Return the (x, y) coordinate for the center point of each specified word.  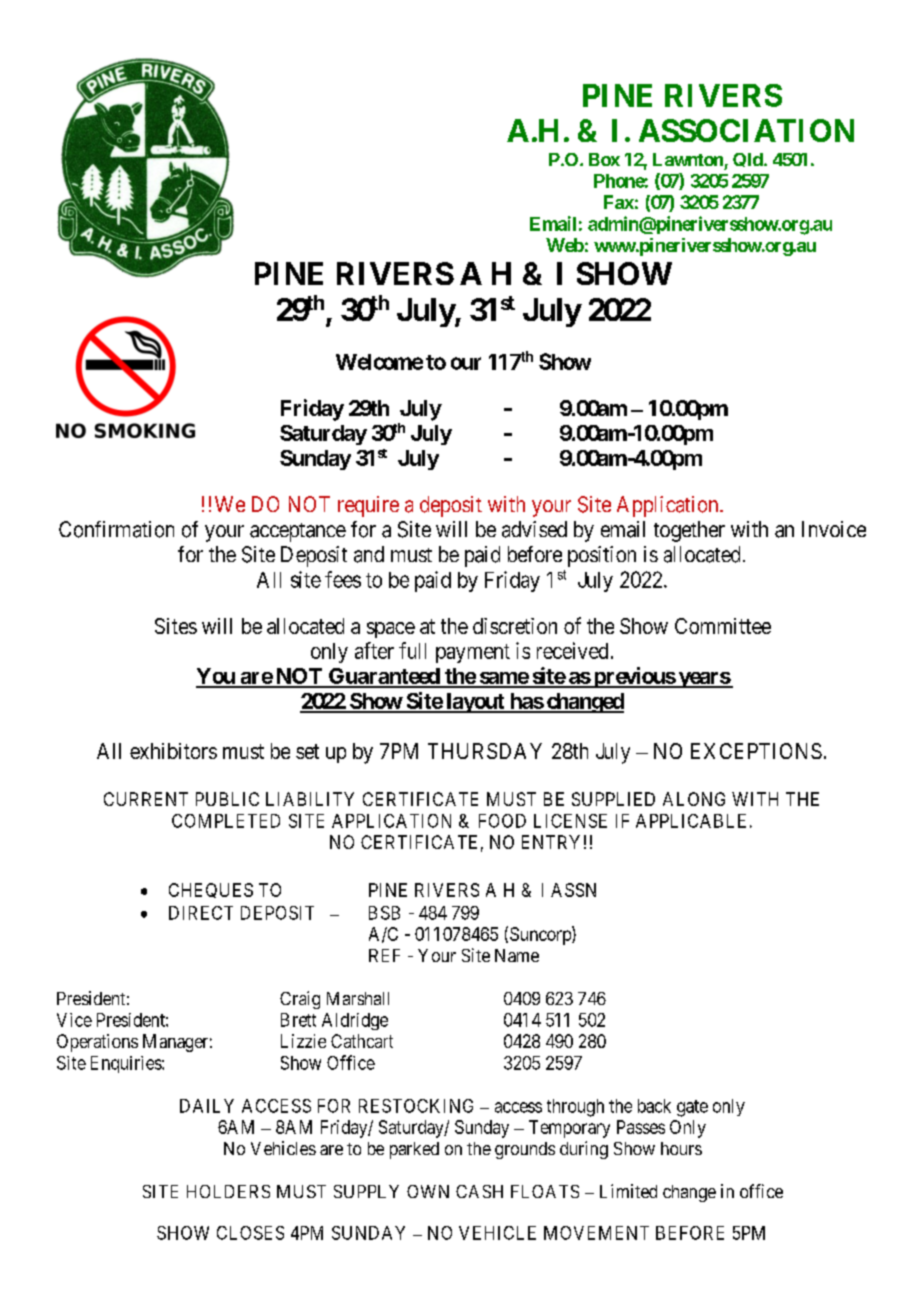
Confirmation (116, 529)
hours (681, 1148)
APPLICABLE (691, 821)
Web (565, 245)
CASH (479, 1191)
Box (604, 159)
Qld (749, 160)
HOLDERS (228, 1191)
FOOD (502, 821)
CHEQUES (211, 890)
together (689, 531)
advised (534, 529)
